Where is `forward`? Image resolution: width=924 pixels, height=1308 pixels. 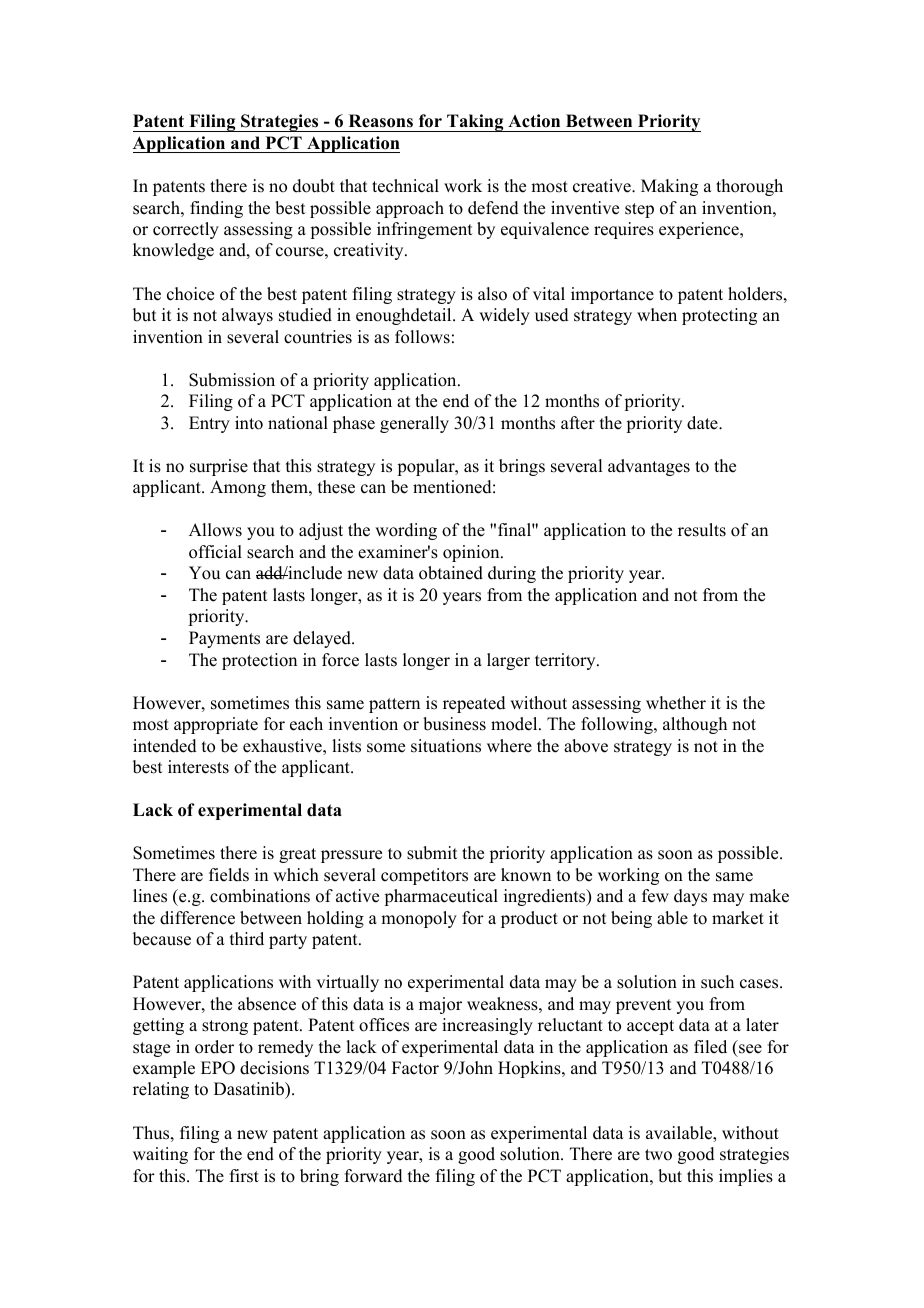 forward is located at coordinates (374, 1176).
